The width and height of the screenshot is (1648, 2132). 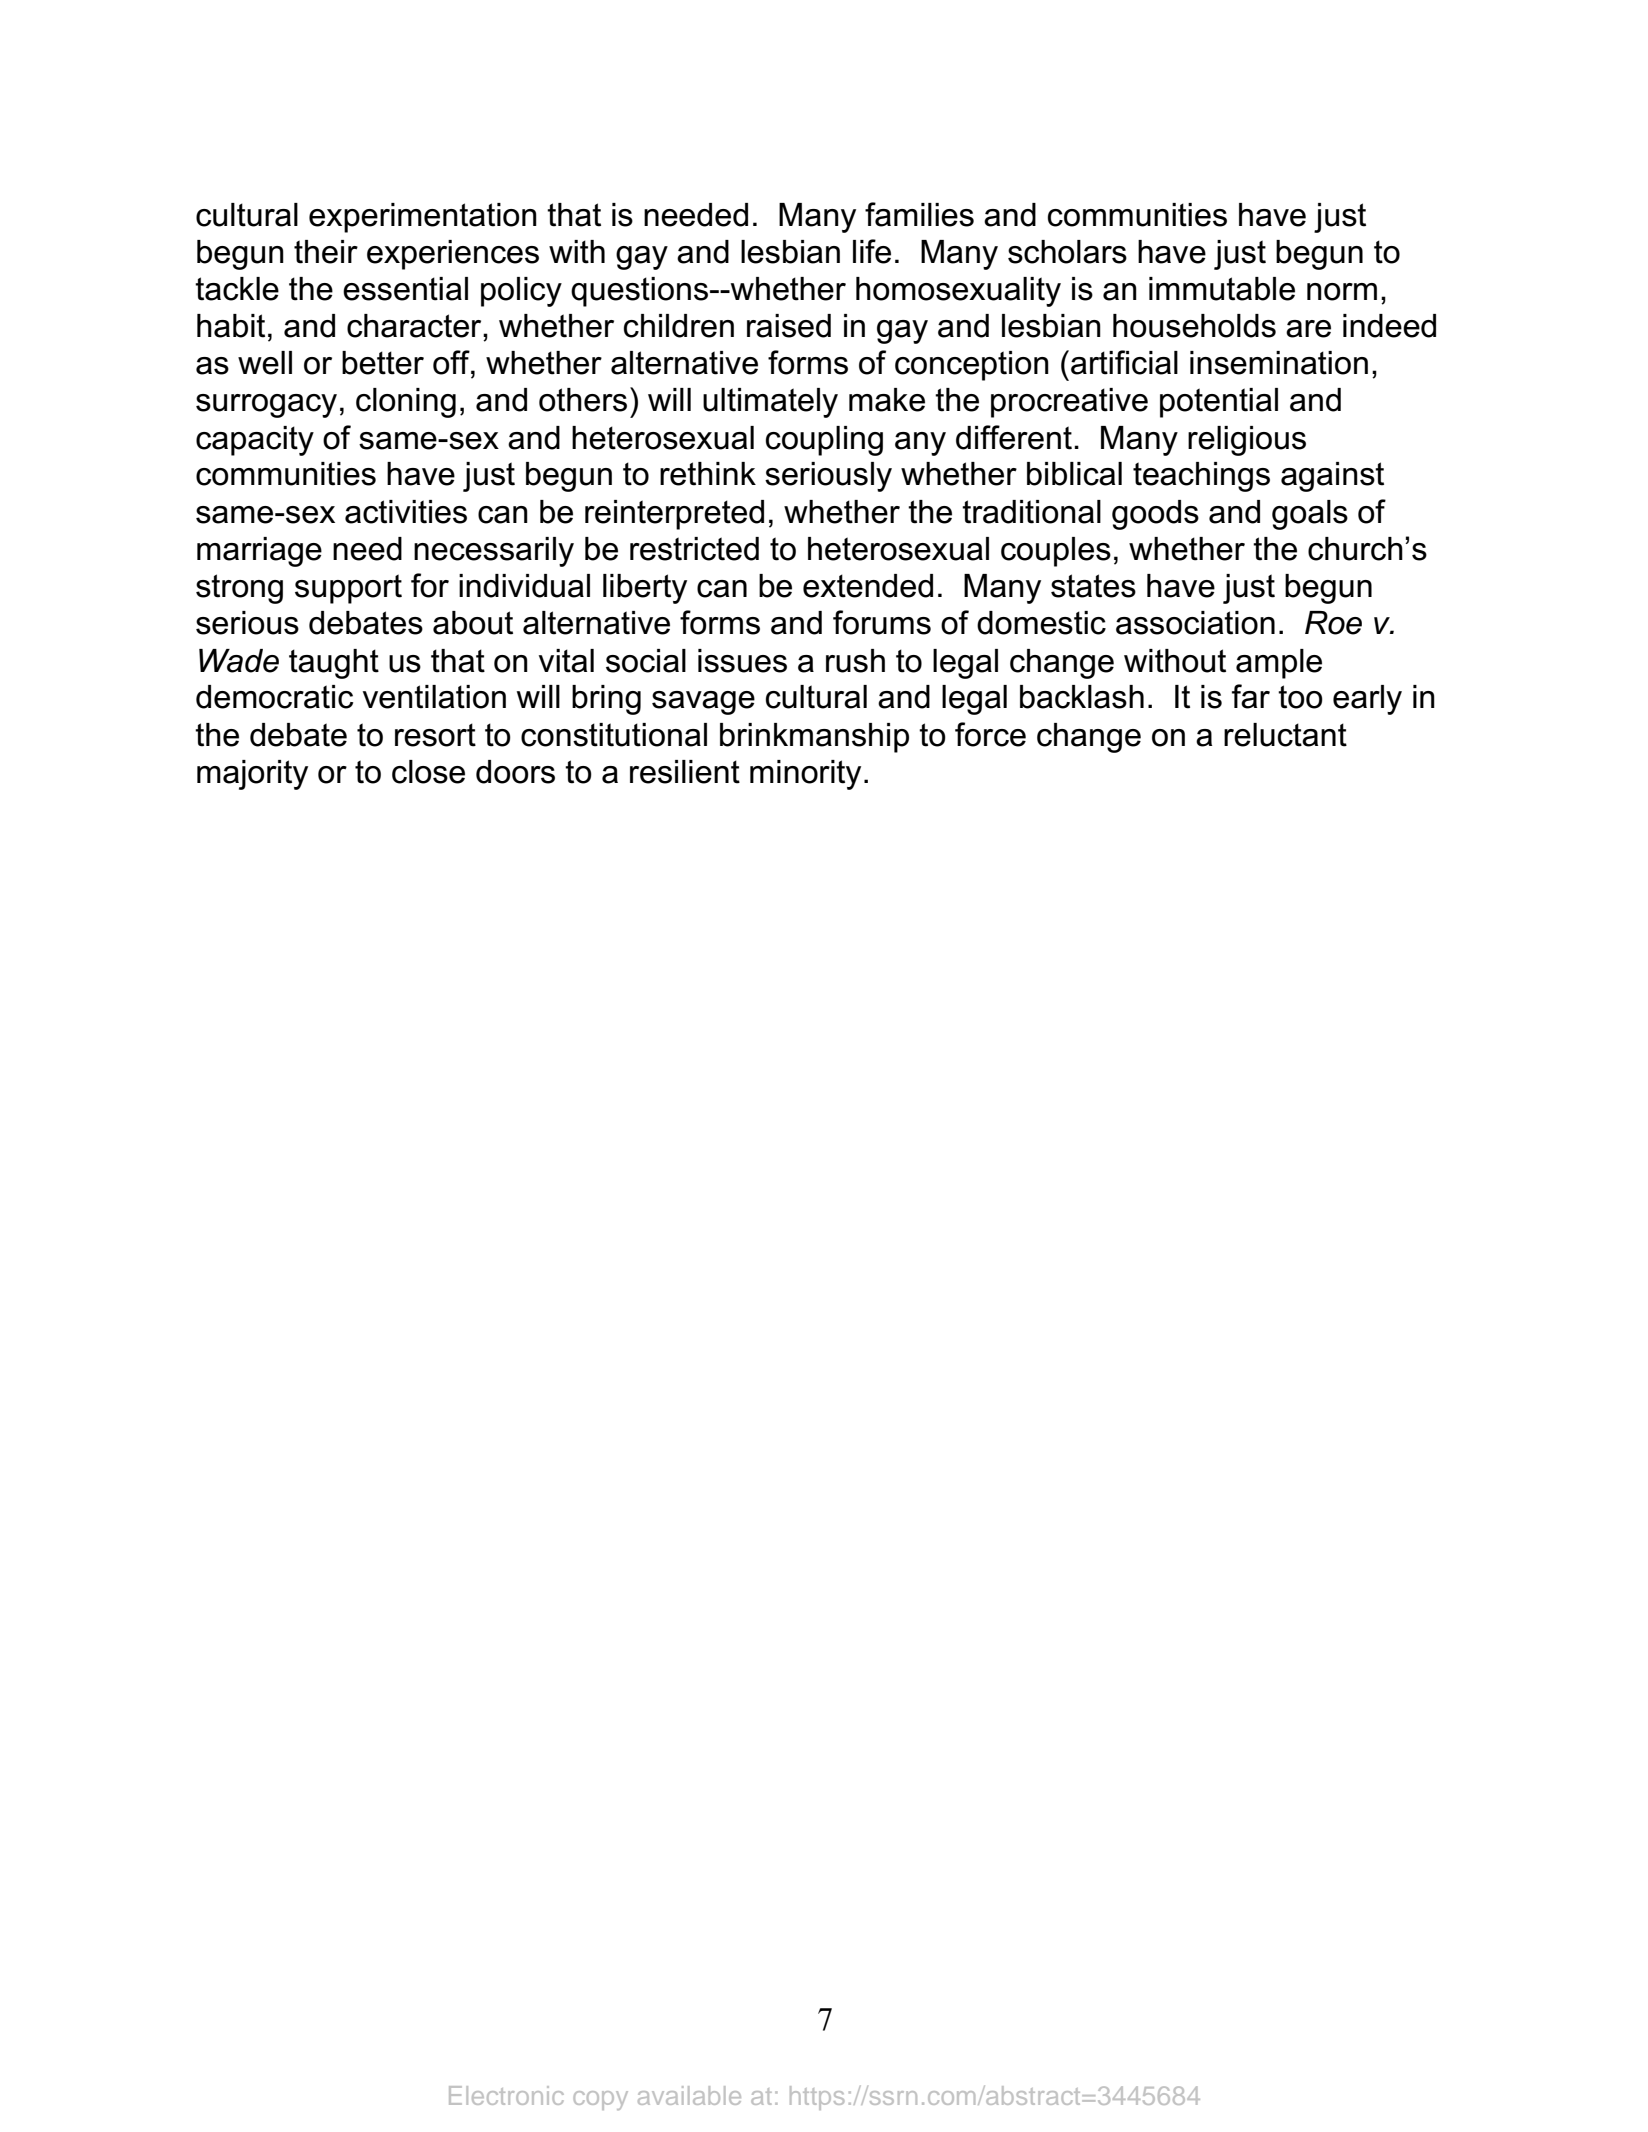 I want to click on immutable, so click(x=1222, y=289).
